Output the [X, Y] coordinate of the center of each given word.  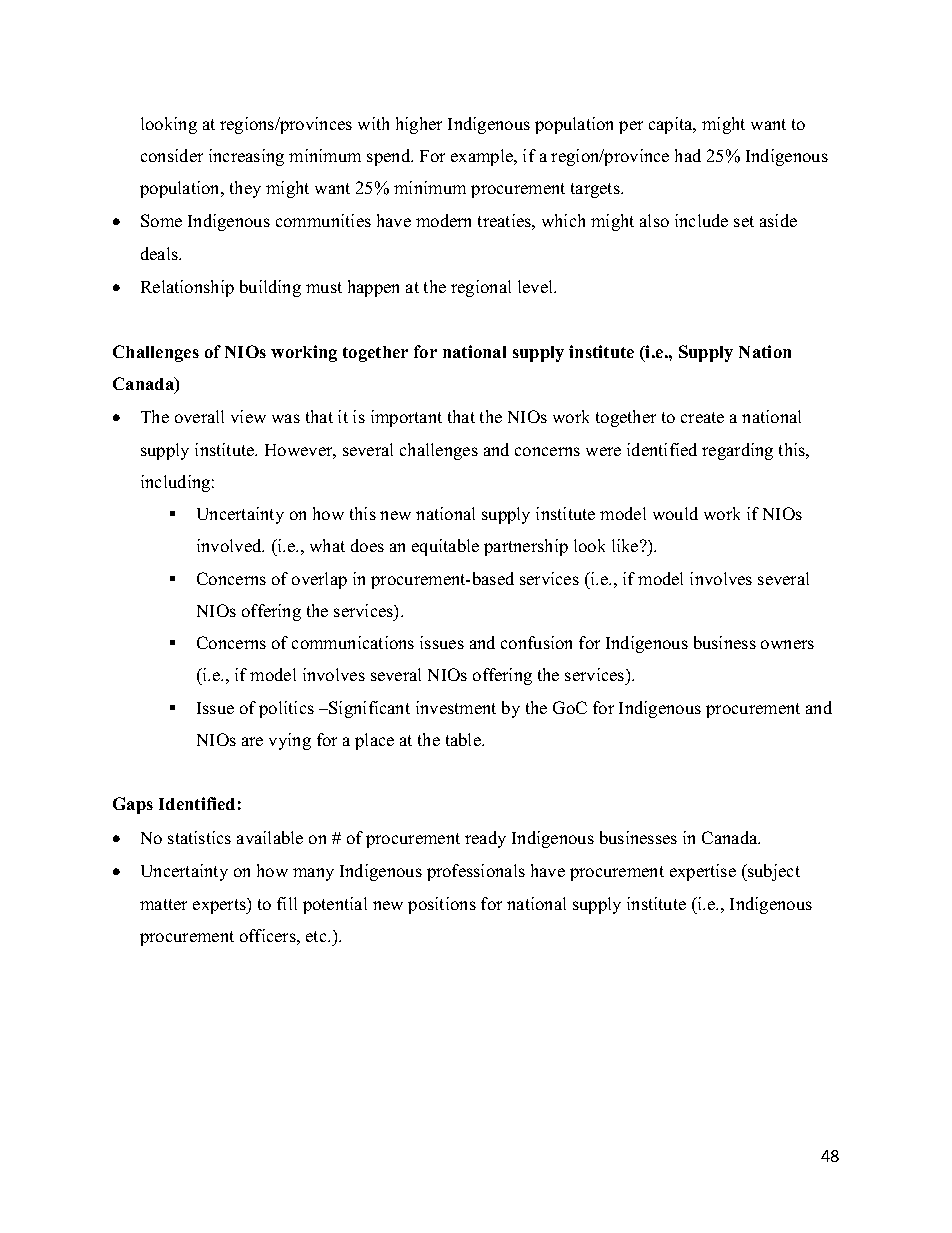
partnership [526, 547]
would [675, 513]
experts [220, 906]
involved [230, 545]
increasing [246, 157]
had [688, 155]
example [483, 157]
